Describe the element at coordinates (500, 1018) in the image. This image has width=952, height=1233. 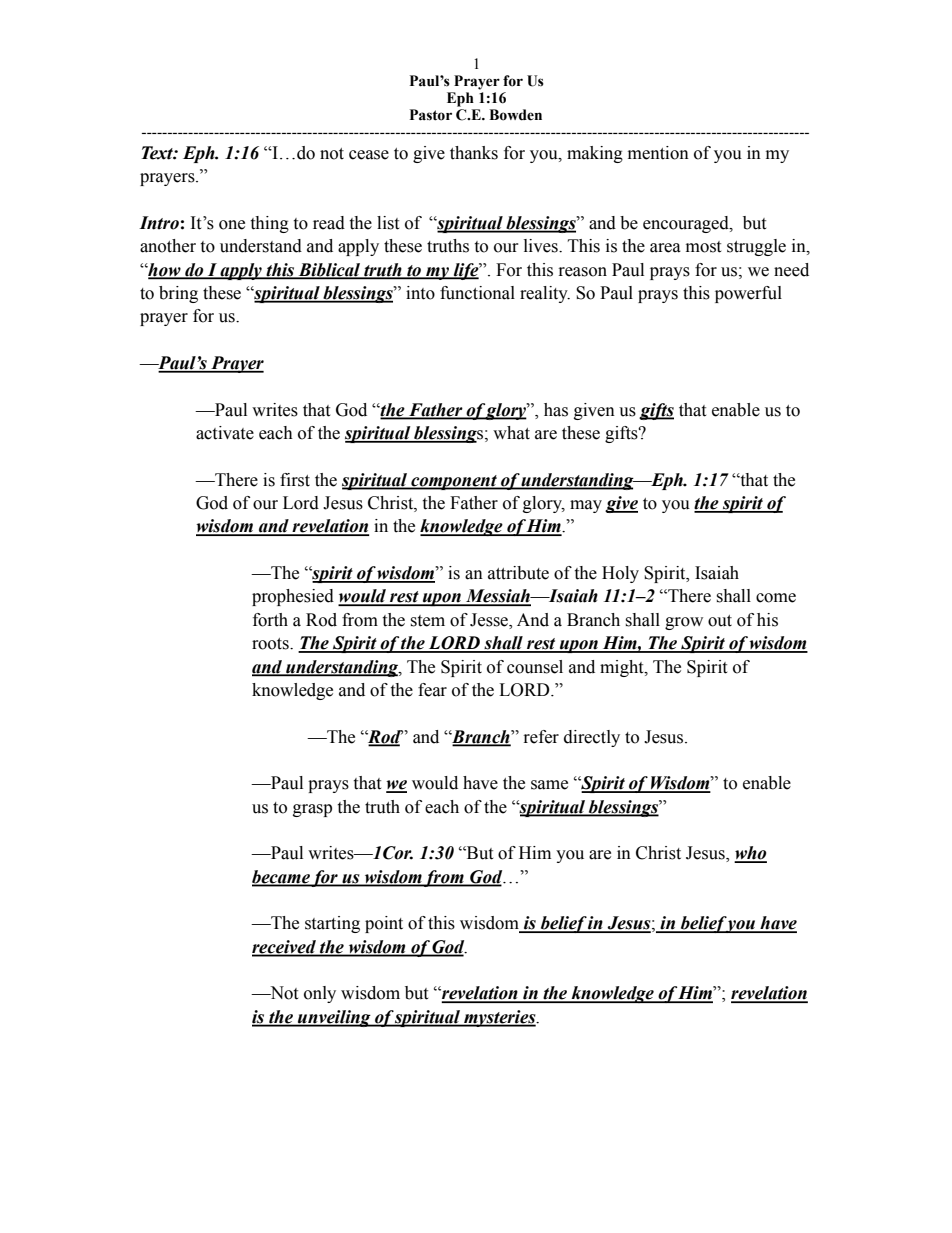
I see `mysteries` at that location.
